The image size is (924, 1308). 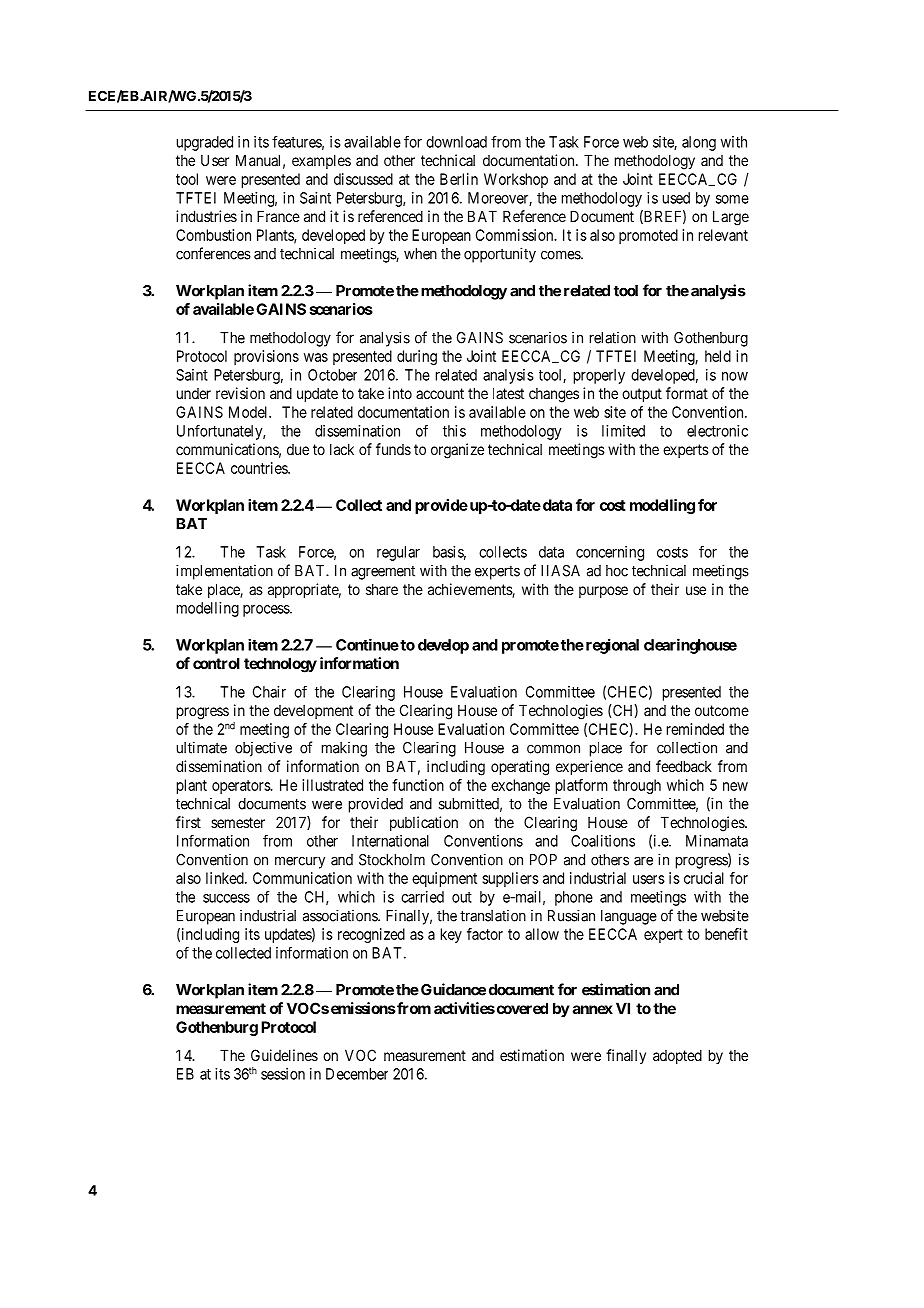 I want to click on crucial, so click(x=704, y=878).
